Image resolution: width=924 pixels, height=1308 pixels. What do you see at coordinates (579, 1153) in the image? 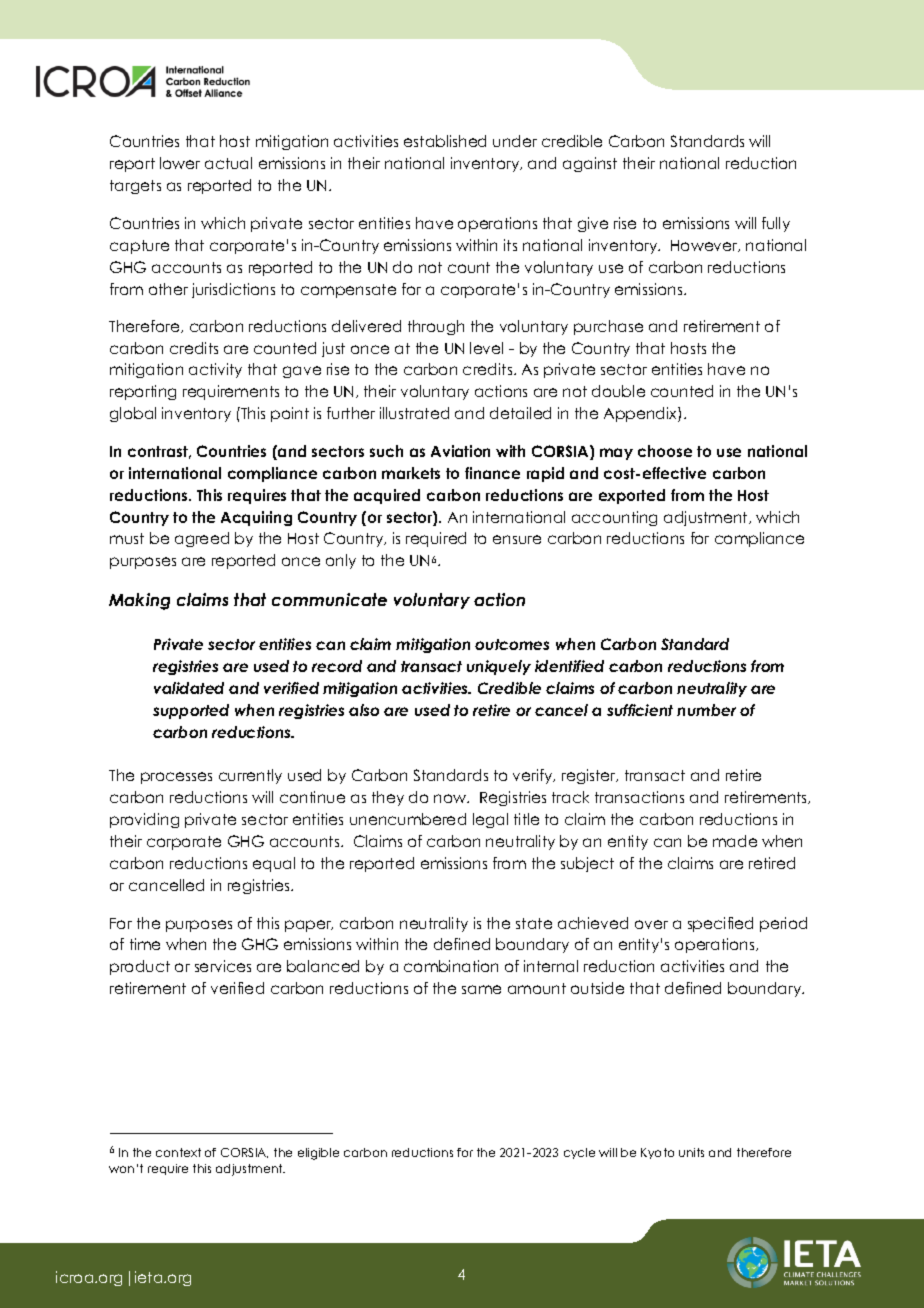
I see `cycle` at bounding box center [579, 1153].
